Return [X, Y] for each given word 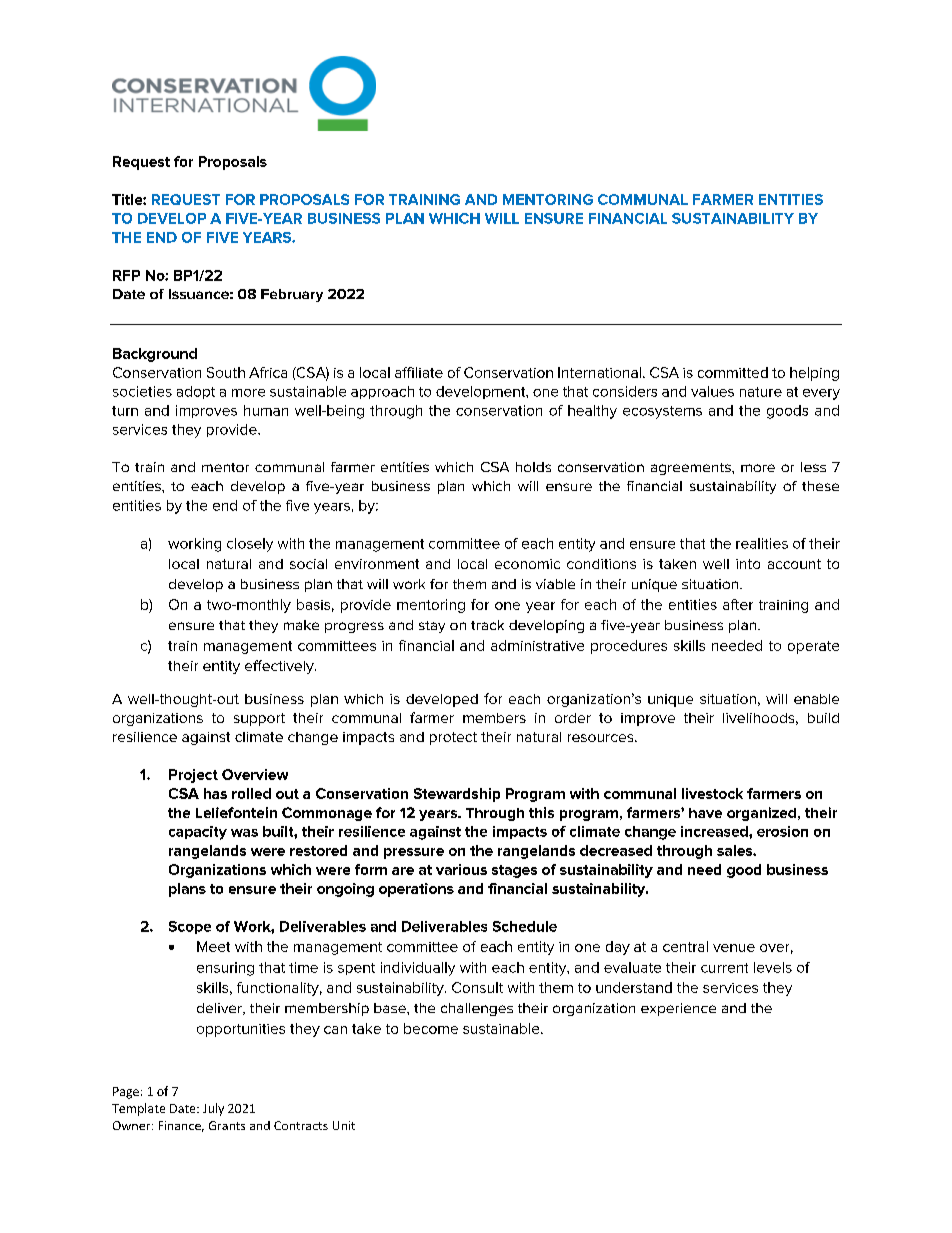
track [487, 625]
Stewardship [457, 795]
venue [734, 948]
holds [533, 467]
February [292, 295]
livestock [712, 793]
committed [733, 372]
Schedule [525, 926]
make [301, 625]
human [266, 410]
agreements [692, 469]
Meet [213, 946]
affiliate [419, 372]
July [213, 1109]
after [738, 604]
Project [193, 776]
